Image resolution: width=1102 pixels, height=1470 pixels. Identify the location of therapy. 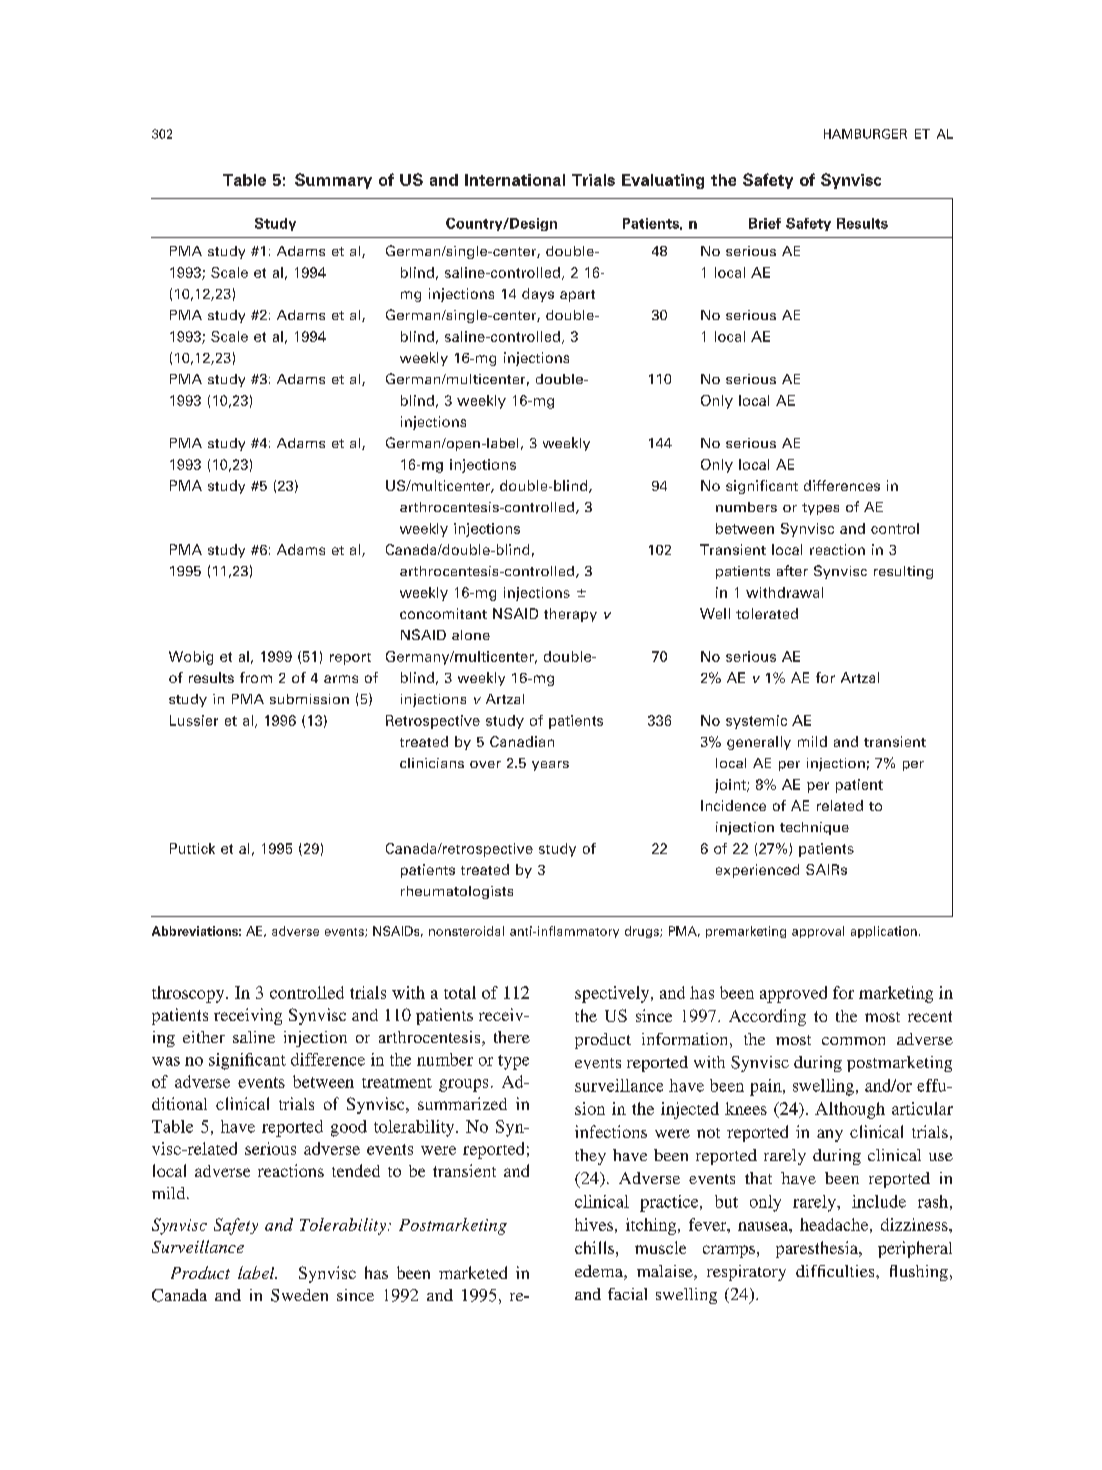
(570, 615).
